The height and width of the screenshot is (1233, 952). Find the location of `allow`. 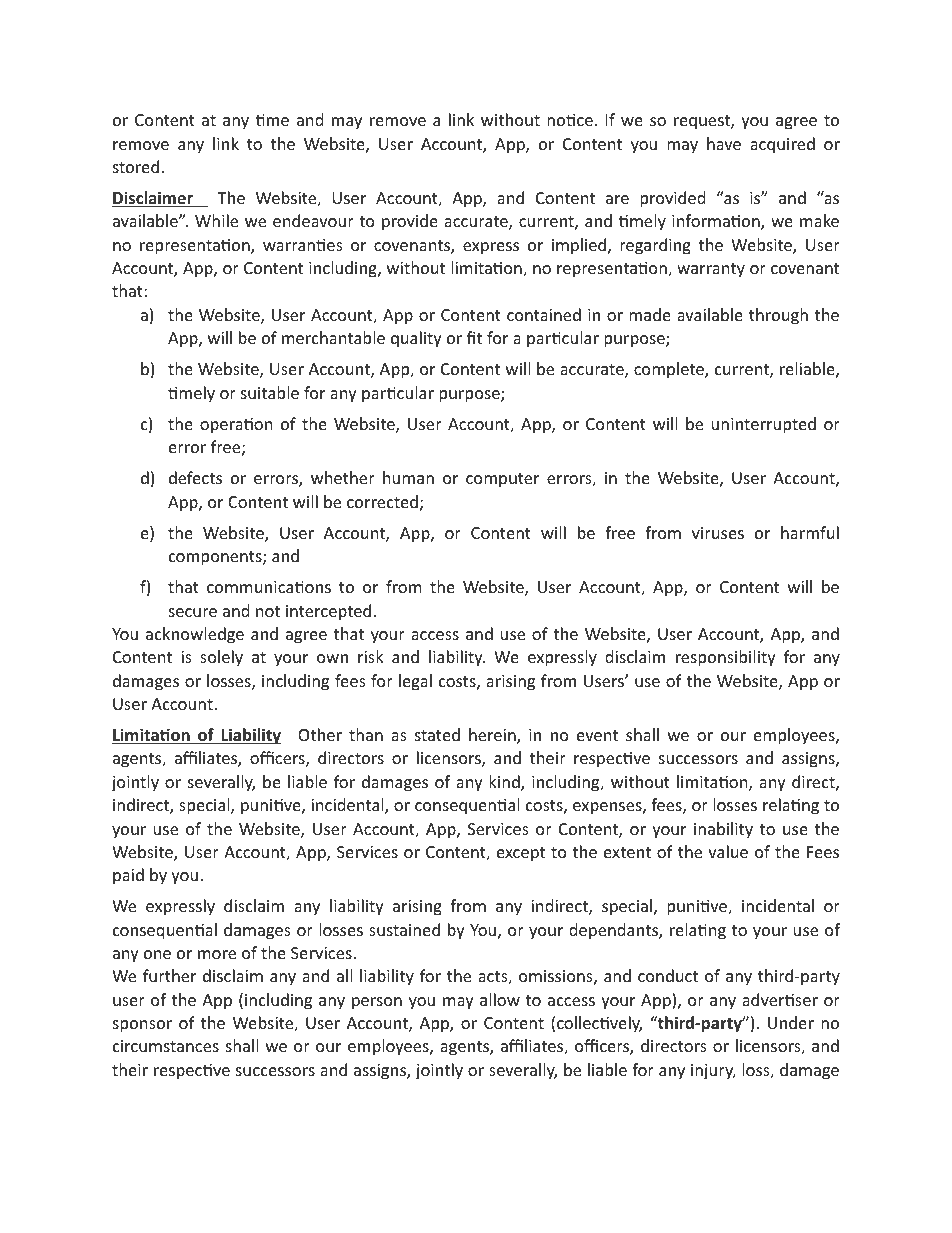

allow is located at coordinates (500, 999).
